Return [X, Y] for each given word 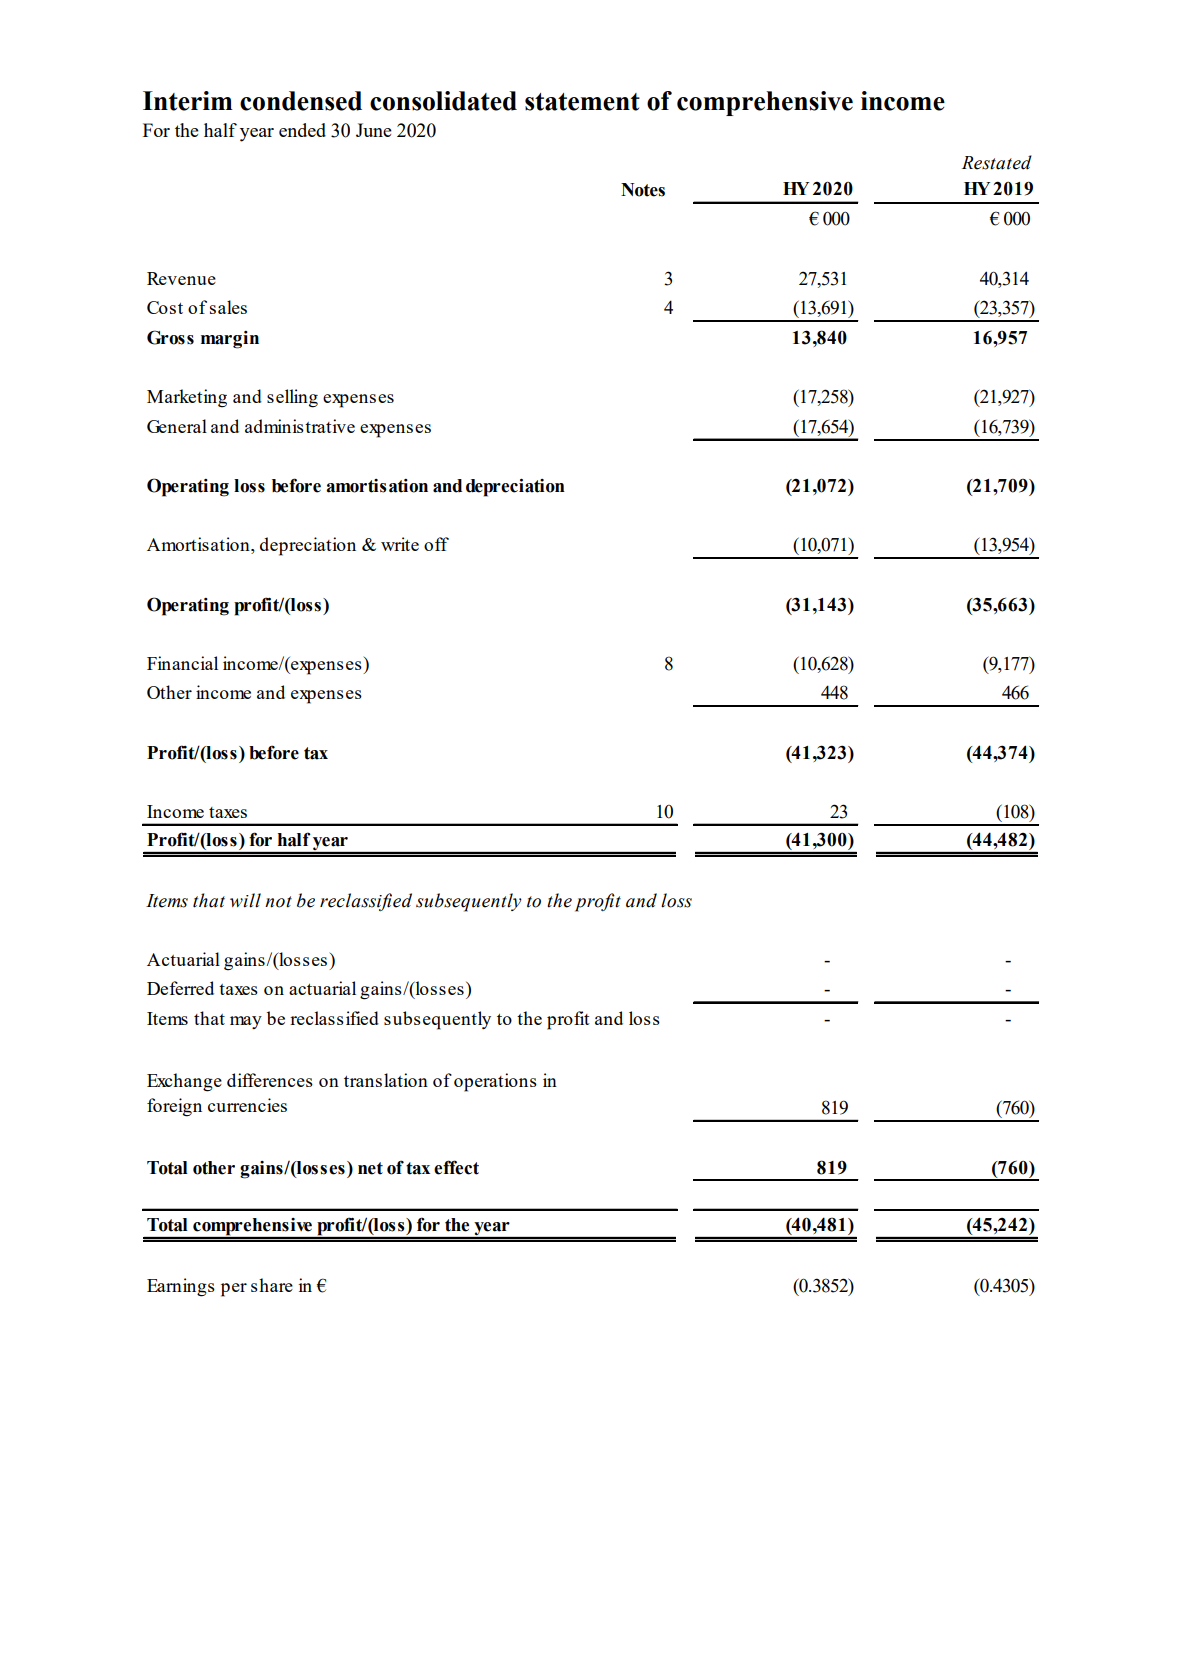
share [272, 1285]
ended [302, 130]
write [400, 544]
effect [456, 1167]
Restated [997, 162]
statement [582, 102]
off [436, 544]
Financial [182, 663]
